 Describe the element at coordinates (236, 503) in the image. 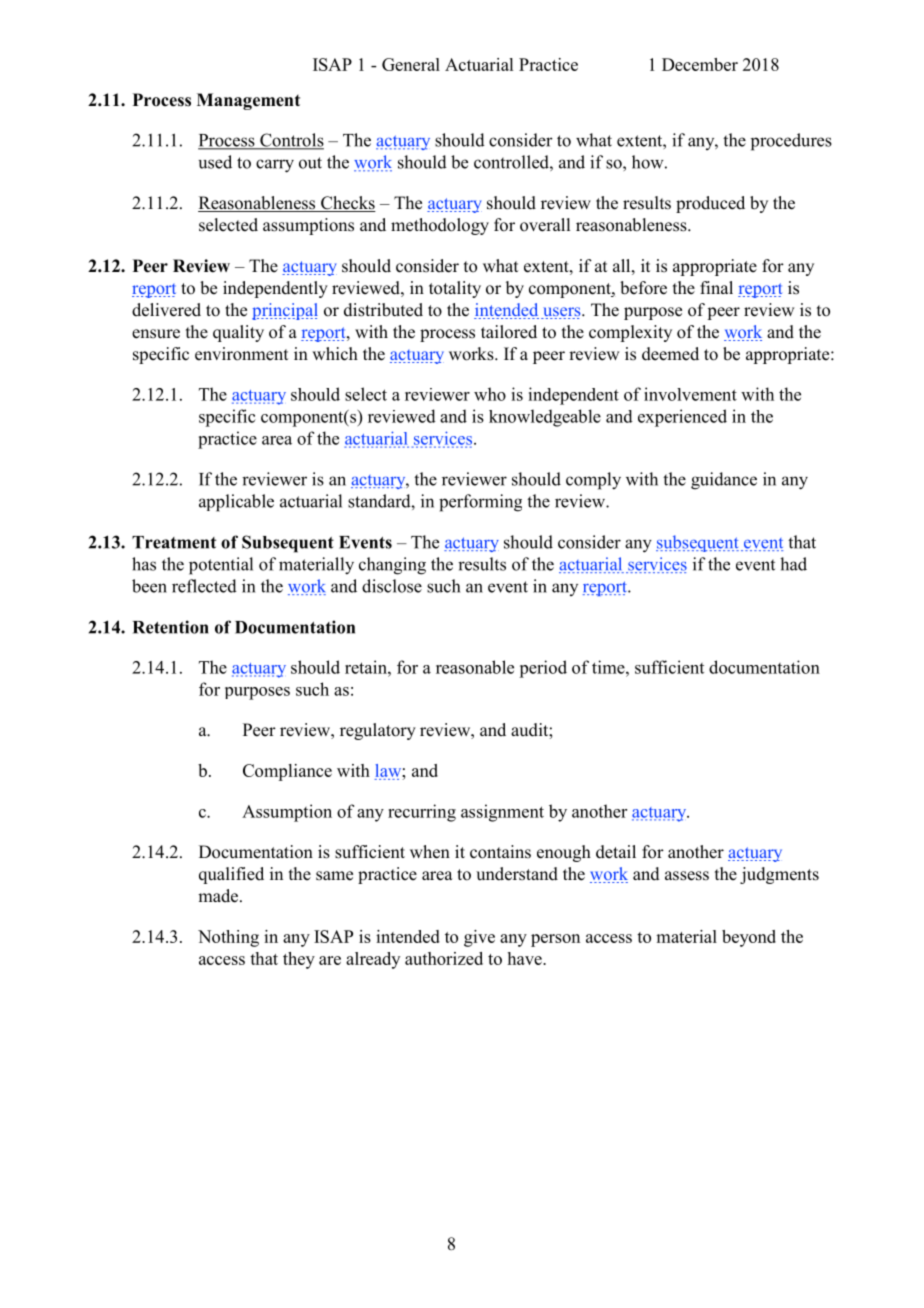

I see `applicable` at that location.
